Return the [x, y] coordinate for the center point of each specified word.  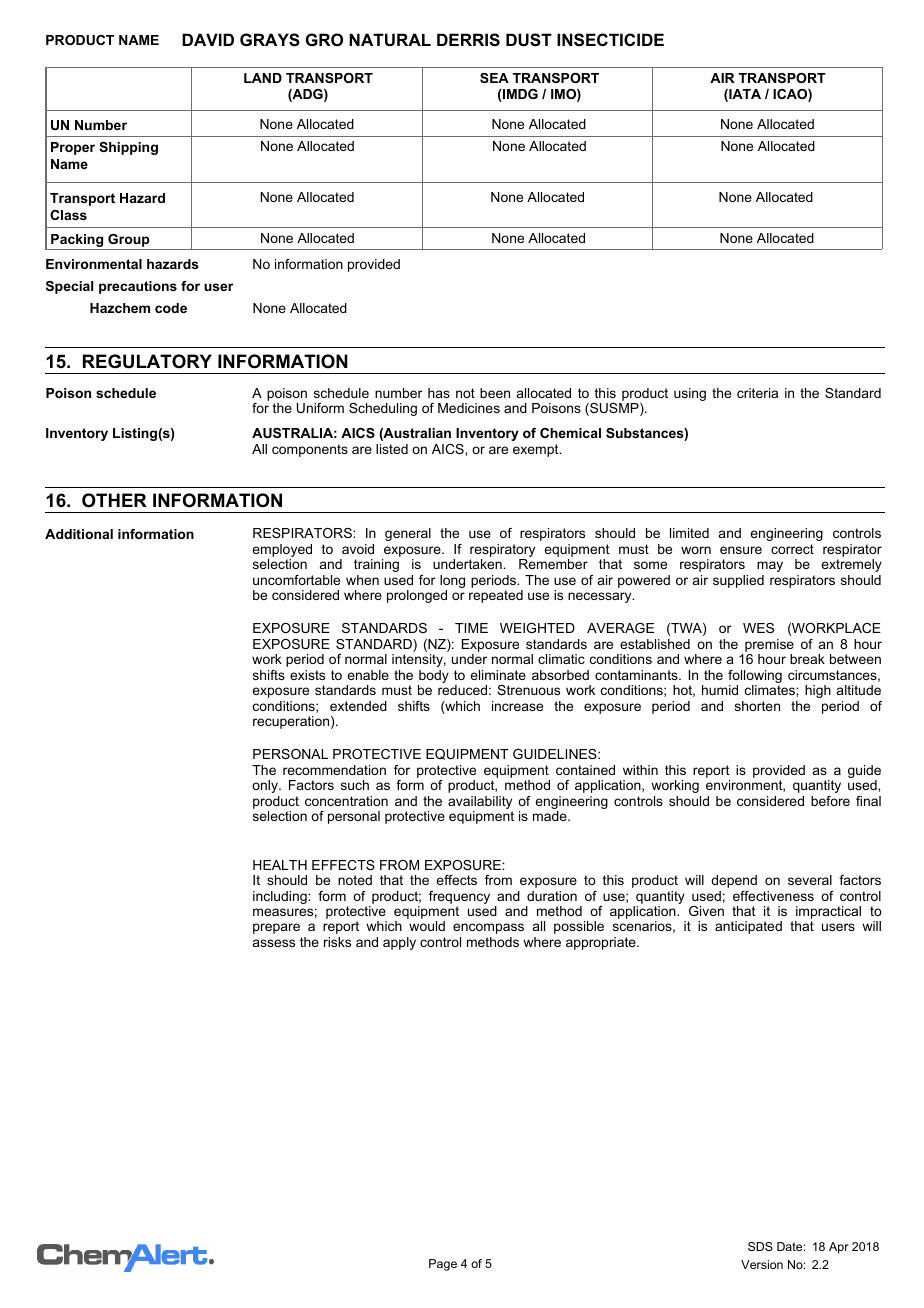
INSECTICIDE [610, 40]
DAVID [208, 39]
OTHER [114, 500]
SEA [494, 78]
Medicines [469, 408]
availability [480, 802]
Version [762, 1264]
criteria [757, 393]
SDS [760, 1246]
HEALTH [280, 865]
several [810, 880]
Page [443, 1265]
